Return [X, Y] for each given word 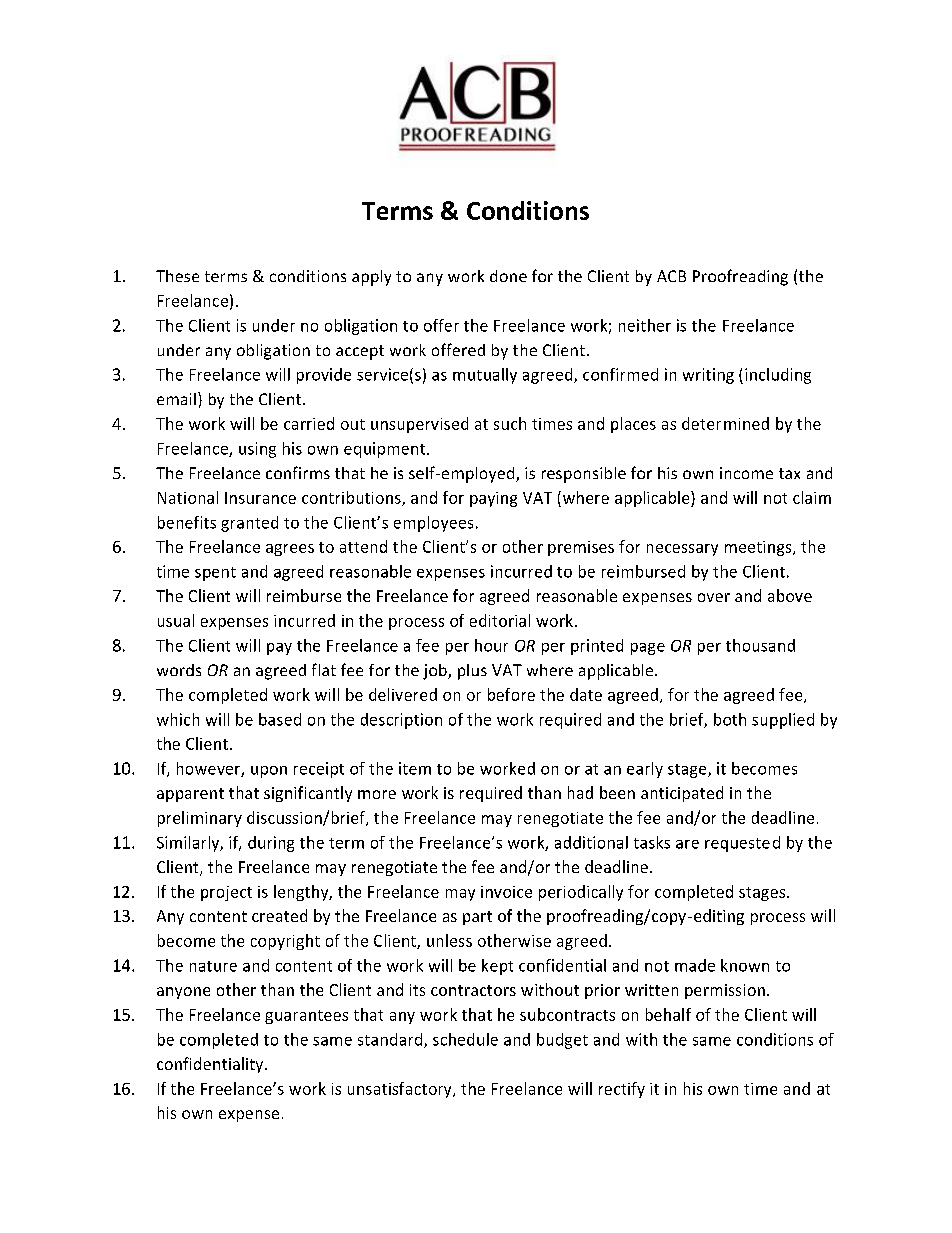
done [508, 276]
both [730, 719]
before [511, 694]
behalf [668, 1014]
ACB [671, 276]
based [280, 719]
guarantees [306, 1017]
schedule [465, 1039]
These [177, 276]
